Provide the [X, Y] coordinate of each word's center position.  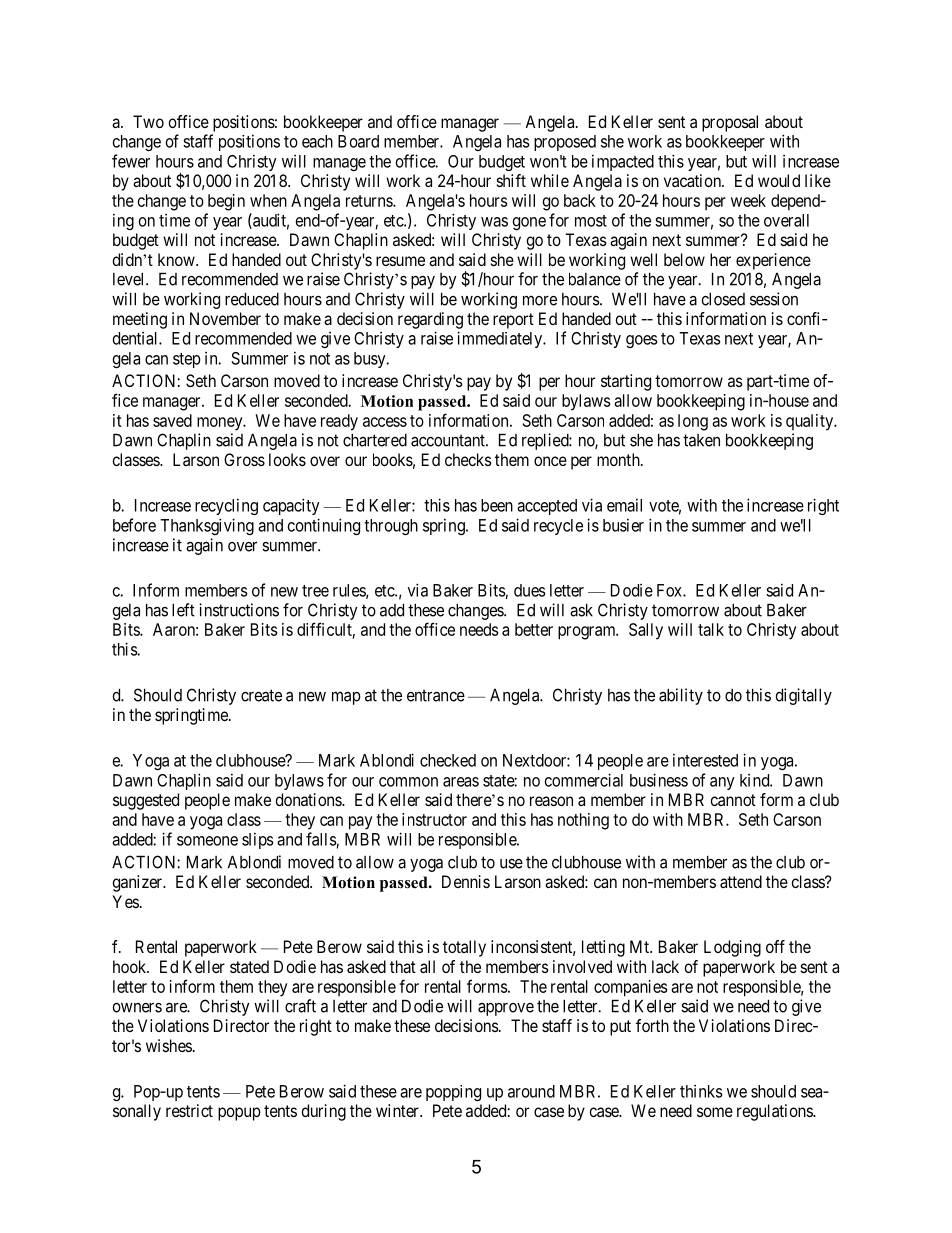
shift [511, 180]
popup [239, 1114]
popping [453, 1093]
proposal [730, 123]
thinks [701, 1091]
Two [148, 121]
